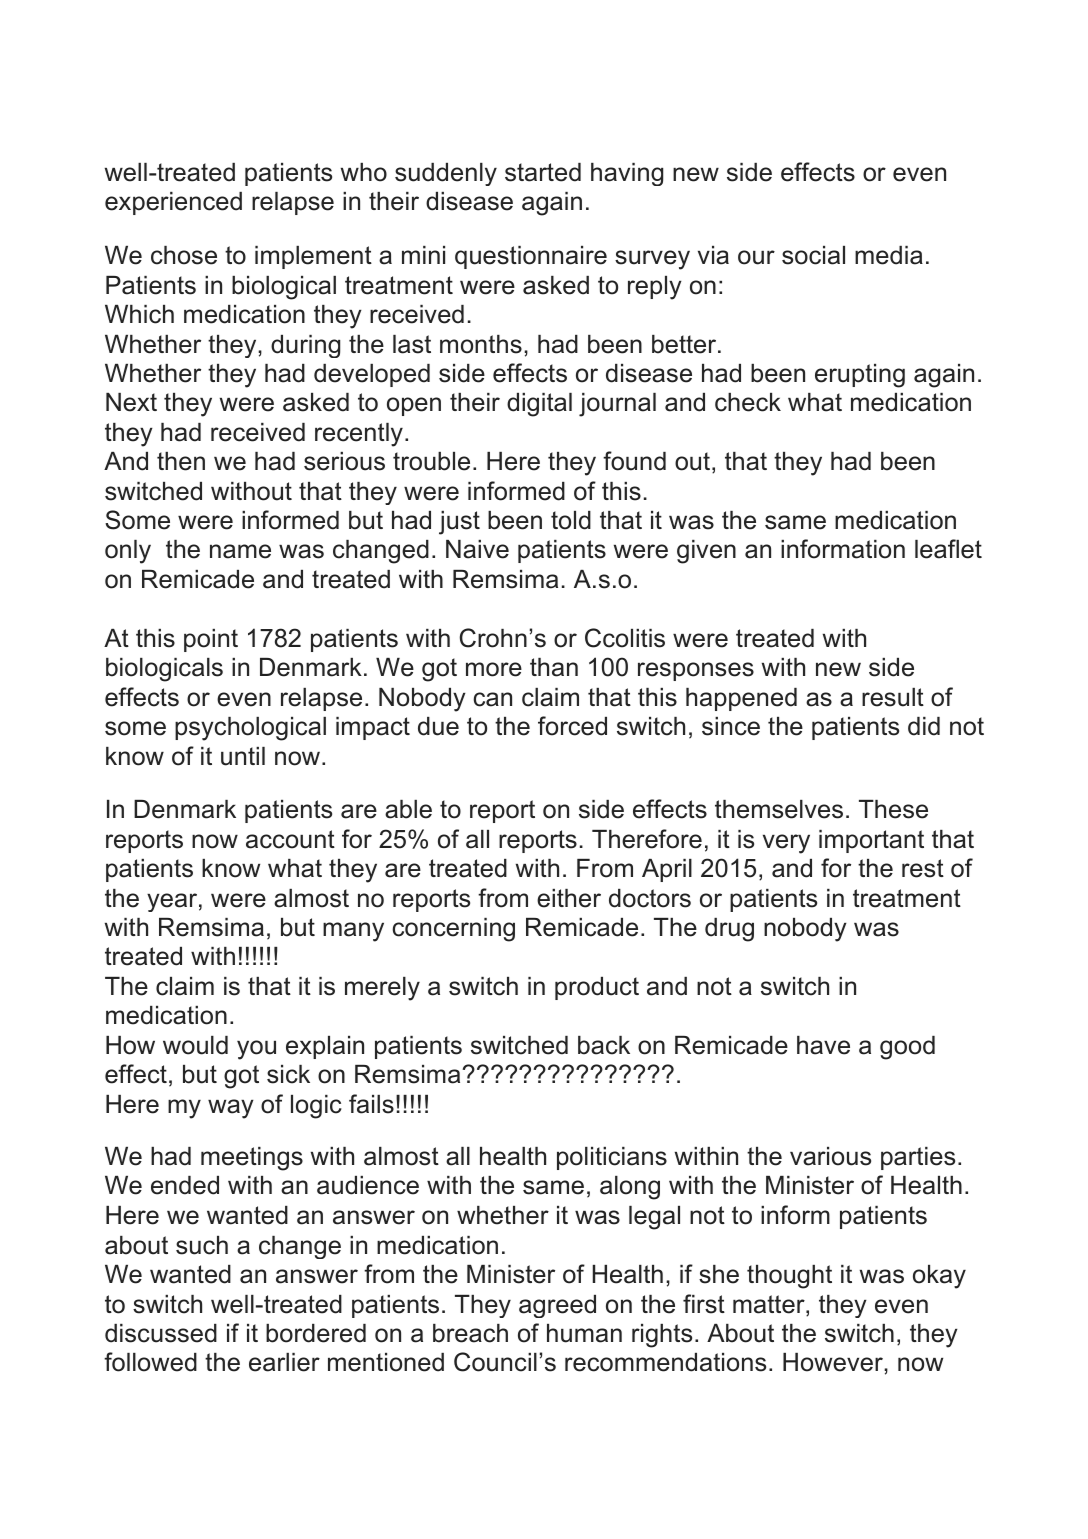  What do you see at coordinates (240, 551) in the page?
I see `name` at bounding box center [240, 551].
